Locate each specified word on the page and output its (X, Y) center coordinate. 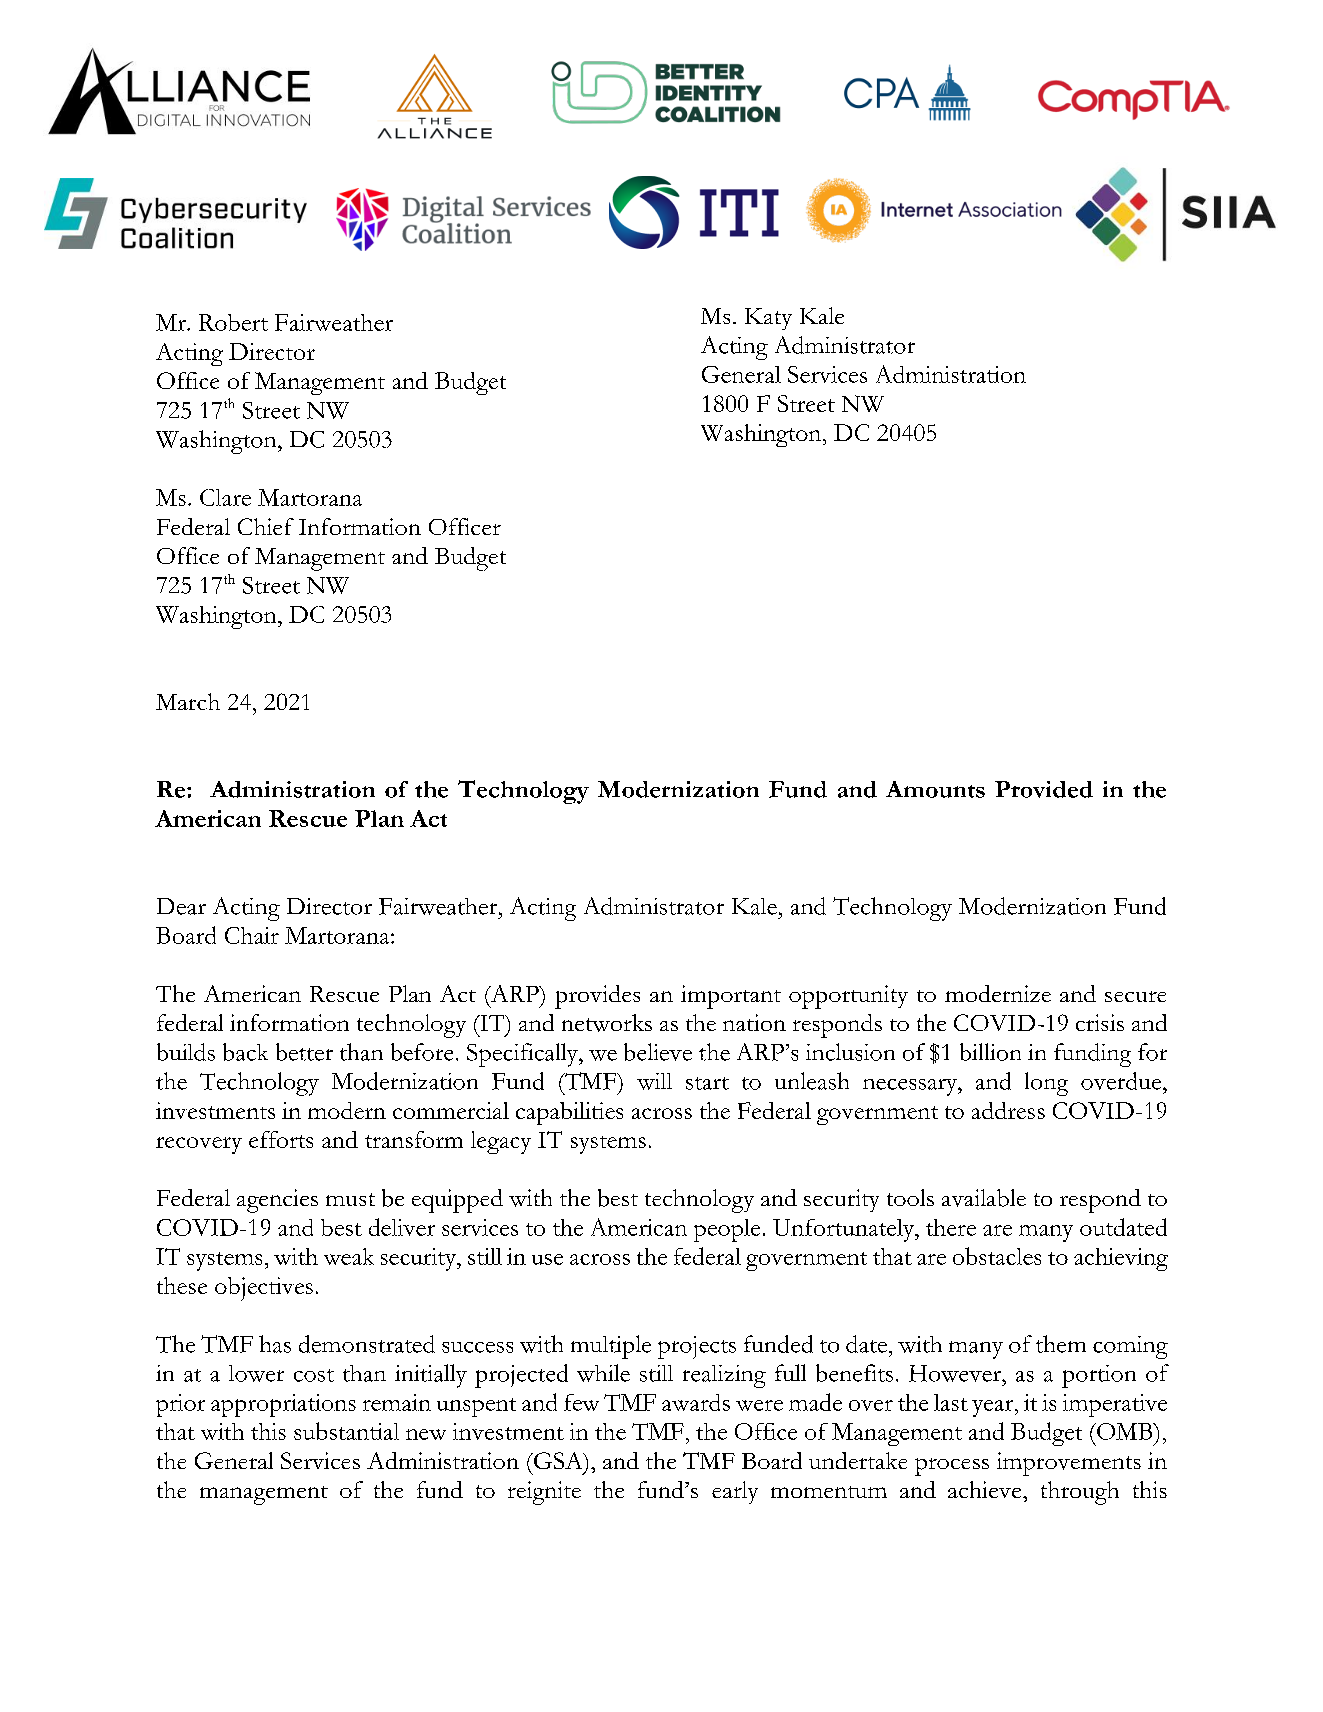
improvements (1069, 1464)
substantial (346, 1431)
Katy (768, 319)
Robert (233, 322)
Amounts (935, 789)
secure (1135, 996)
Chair (252, 935)
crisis (1100, 1022)
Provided (1044, 789)
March (188, 701)
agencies (277, 1201)
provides (597, 997)
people (727, 1230)
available (984, 1198)
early (735, 1492)
